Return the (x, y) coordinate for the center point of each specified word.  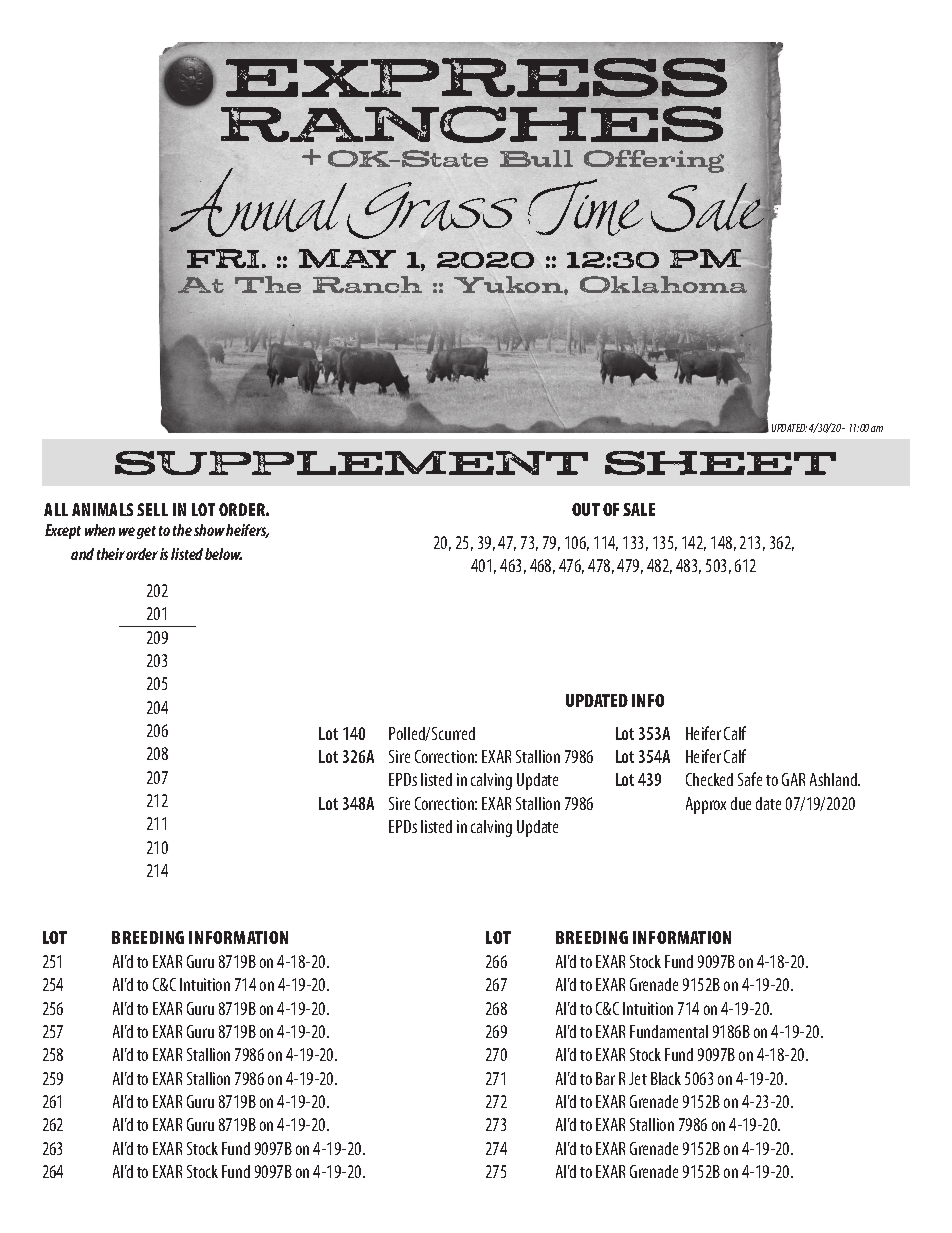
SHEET (720, 463)
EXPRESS (476, 77)
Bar (605, 1078)
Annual (258, 203)
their (111, 554)
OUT (586, 509)
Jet (638, 1078)
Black (666, 1078)
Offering (654, 161)
